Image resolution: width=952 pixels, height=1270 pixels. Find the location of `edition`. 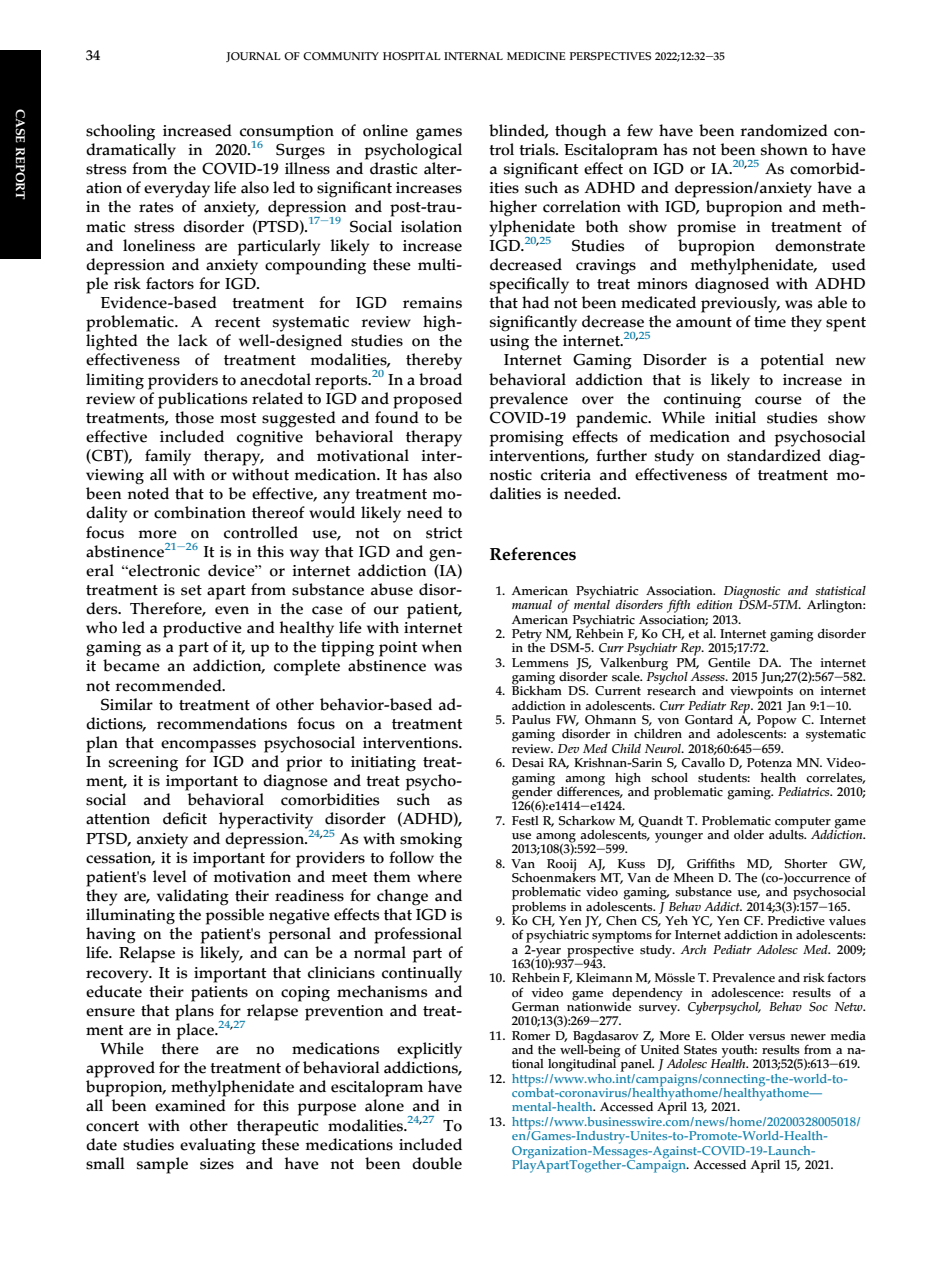

edition is located at coordinates (714, 604).
